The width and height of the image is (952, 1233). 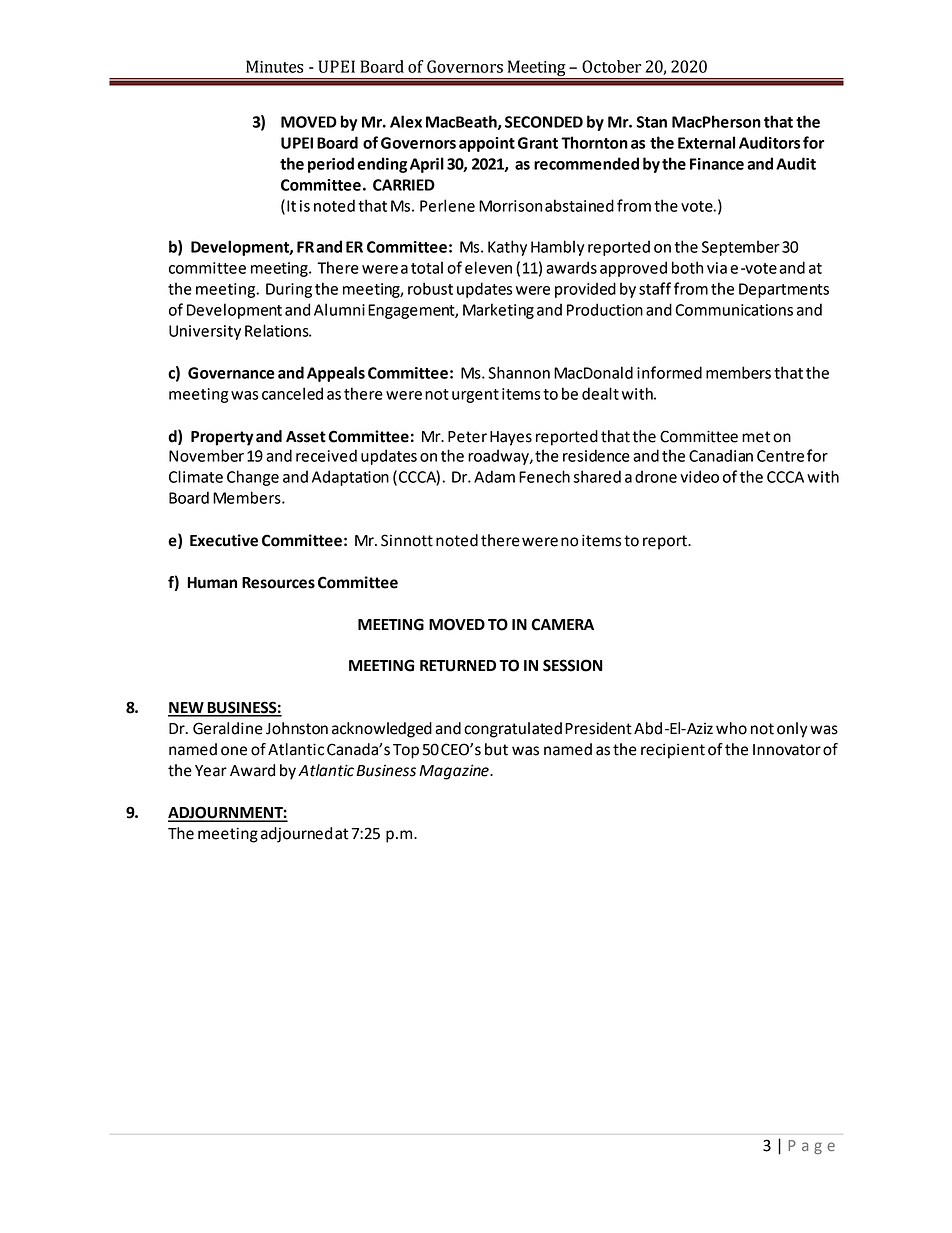 What do you see at coordinates (275, 66) in the image?
I see `Minutes` at bounding box center [275, 66].
